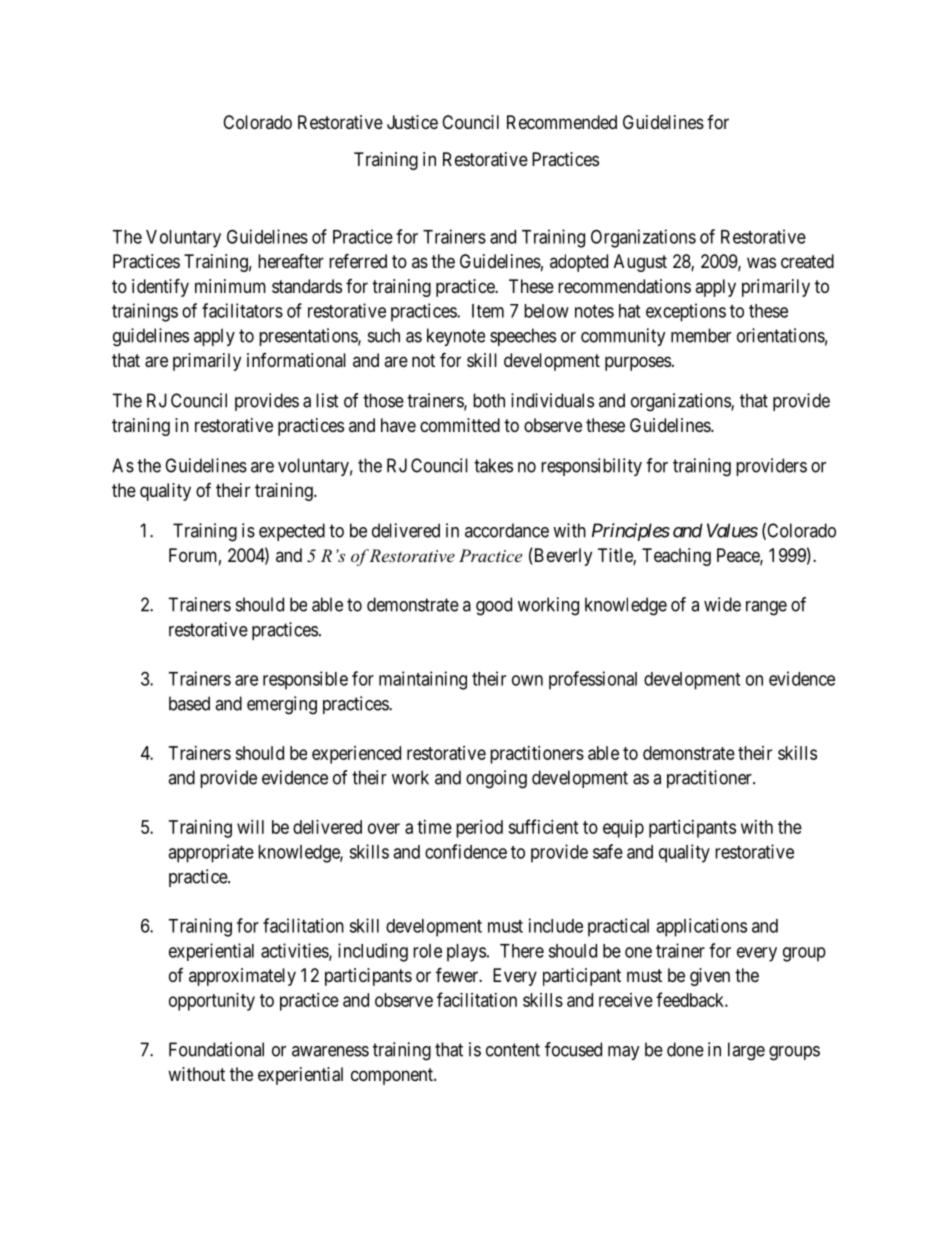 This screenshot has width=952, height=1233. I want to click on Foundational, so click(216, 1049).
